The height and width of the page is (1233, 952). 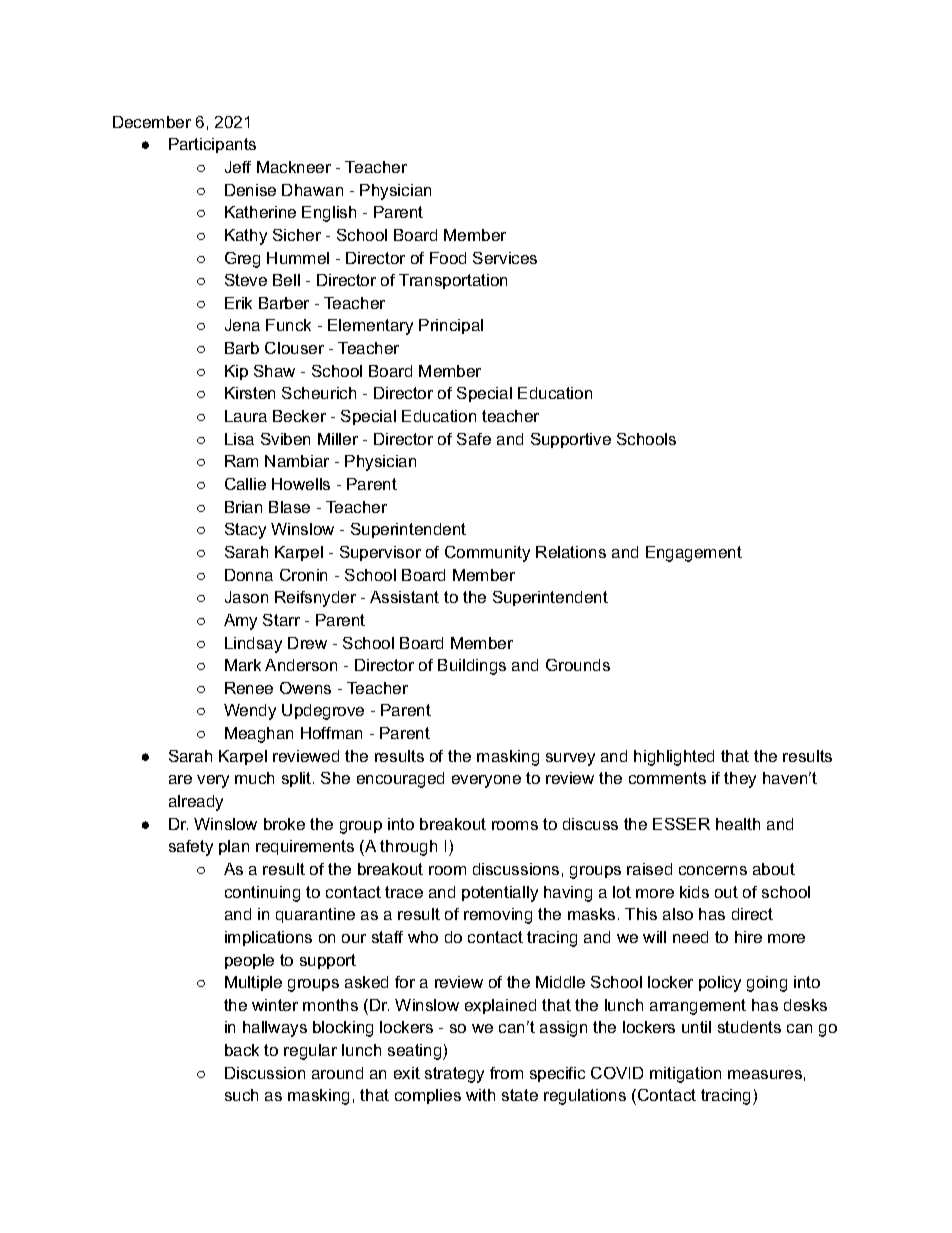 I want to click on Amy, so click(x=240, y=622).
